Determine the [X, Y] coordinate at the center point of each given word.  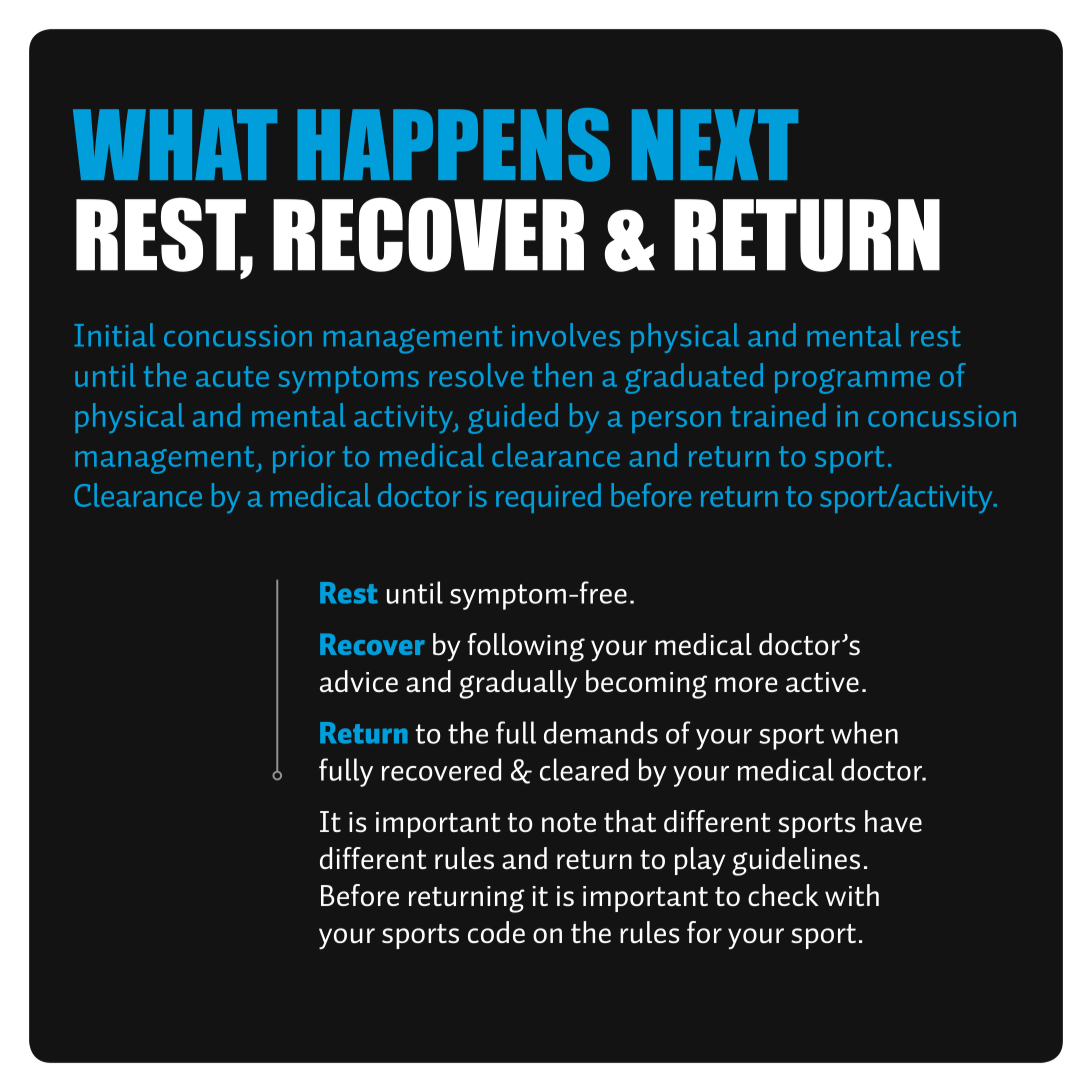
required [548, 498]
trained [778, 415]
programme [852, 381]
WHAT [175, 144]
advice [359, 681]
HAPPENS [453, 145]
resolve [476, 375]
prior [304, 459]
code [496, 932]
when [864, 732]
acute [232, 376]
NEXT [715, 144]
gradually [518, 684]
